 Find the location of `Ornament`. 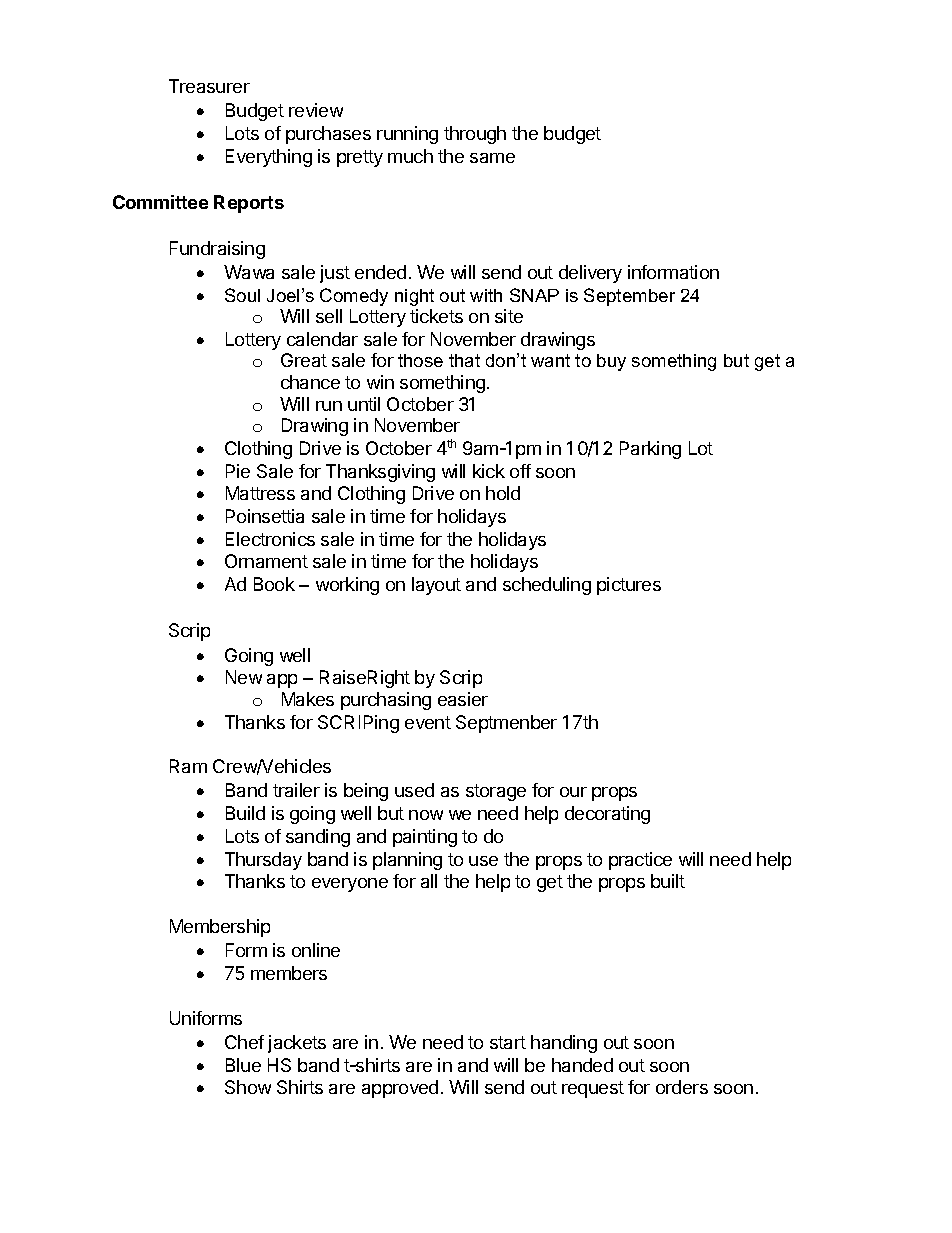

Ornament is located at coordinates (266, 561).
